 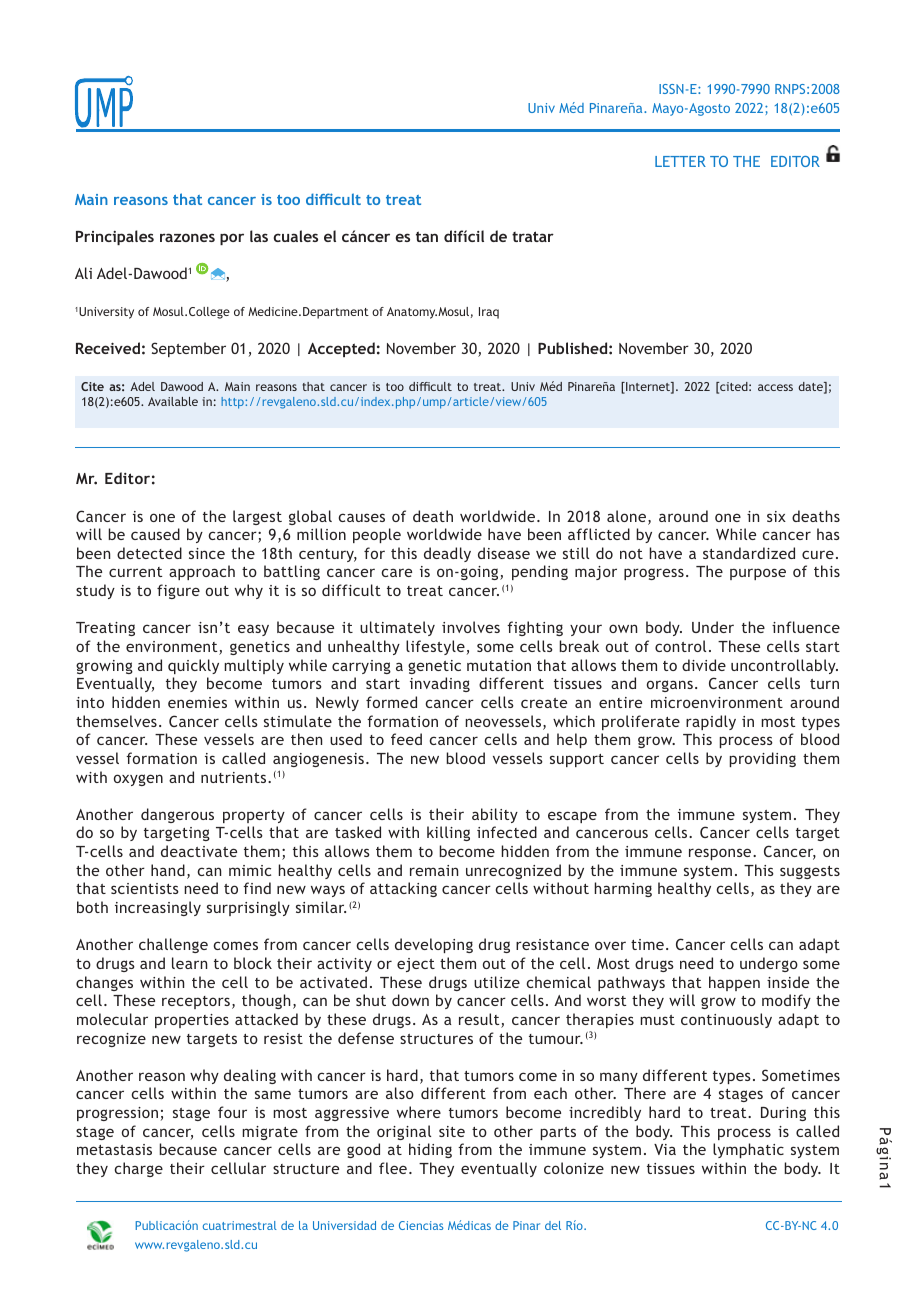 What do you see at coordinates (775, 387) in the screenshot?
I see `access` at bounding box center [775, 387].
